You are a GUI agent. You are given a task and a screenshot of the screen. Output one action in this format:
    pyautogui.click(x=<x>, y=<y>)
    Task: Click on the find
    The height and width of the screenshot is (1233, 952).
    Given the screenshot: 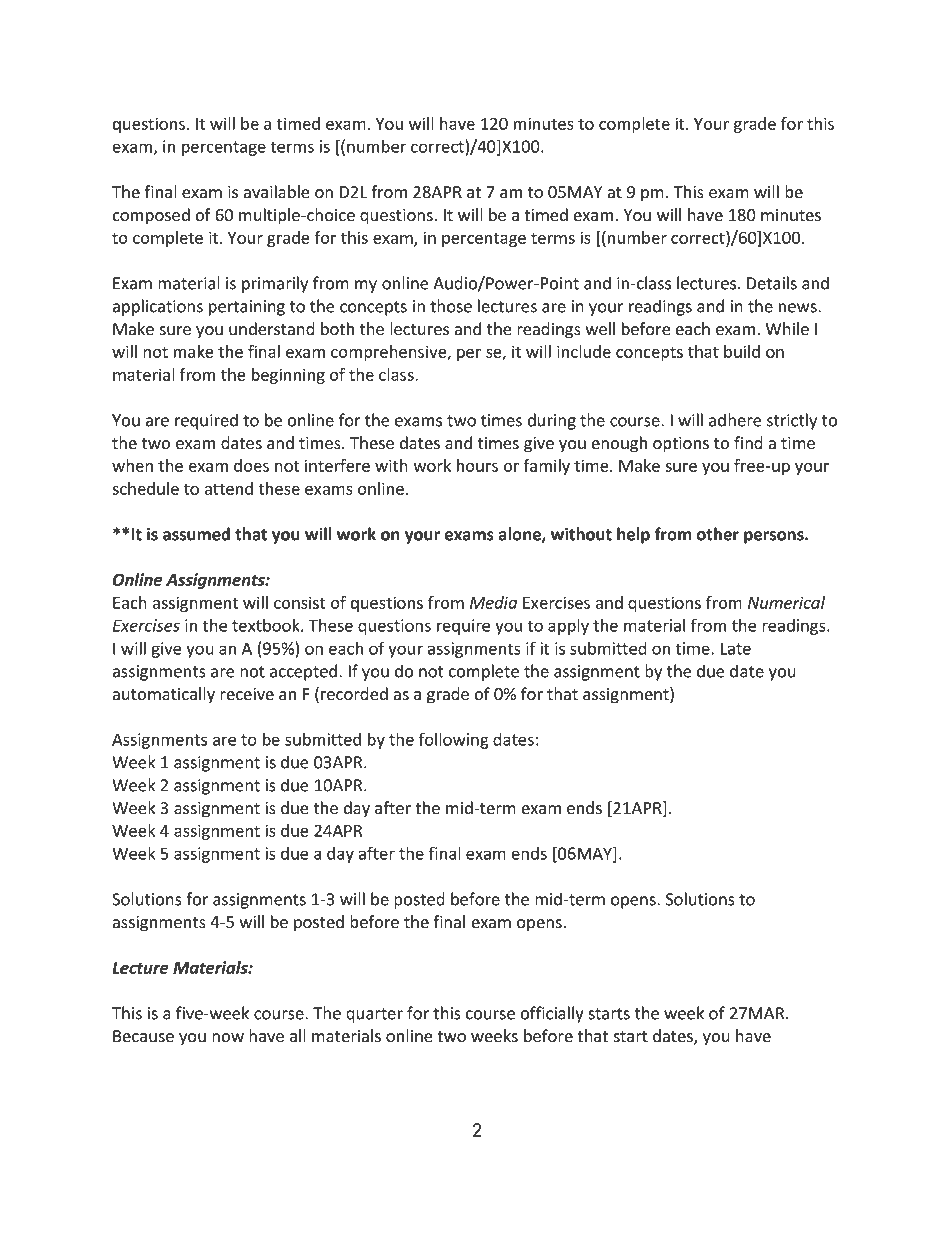 What is the action you would take?
    pyautogui.click(x=748, y=442)
